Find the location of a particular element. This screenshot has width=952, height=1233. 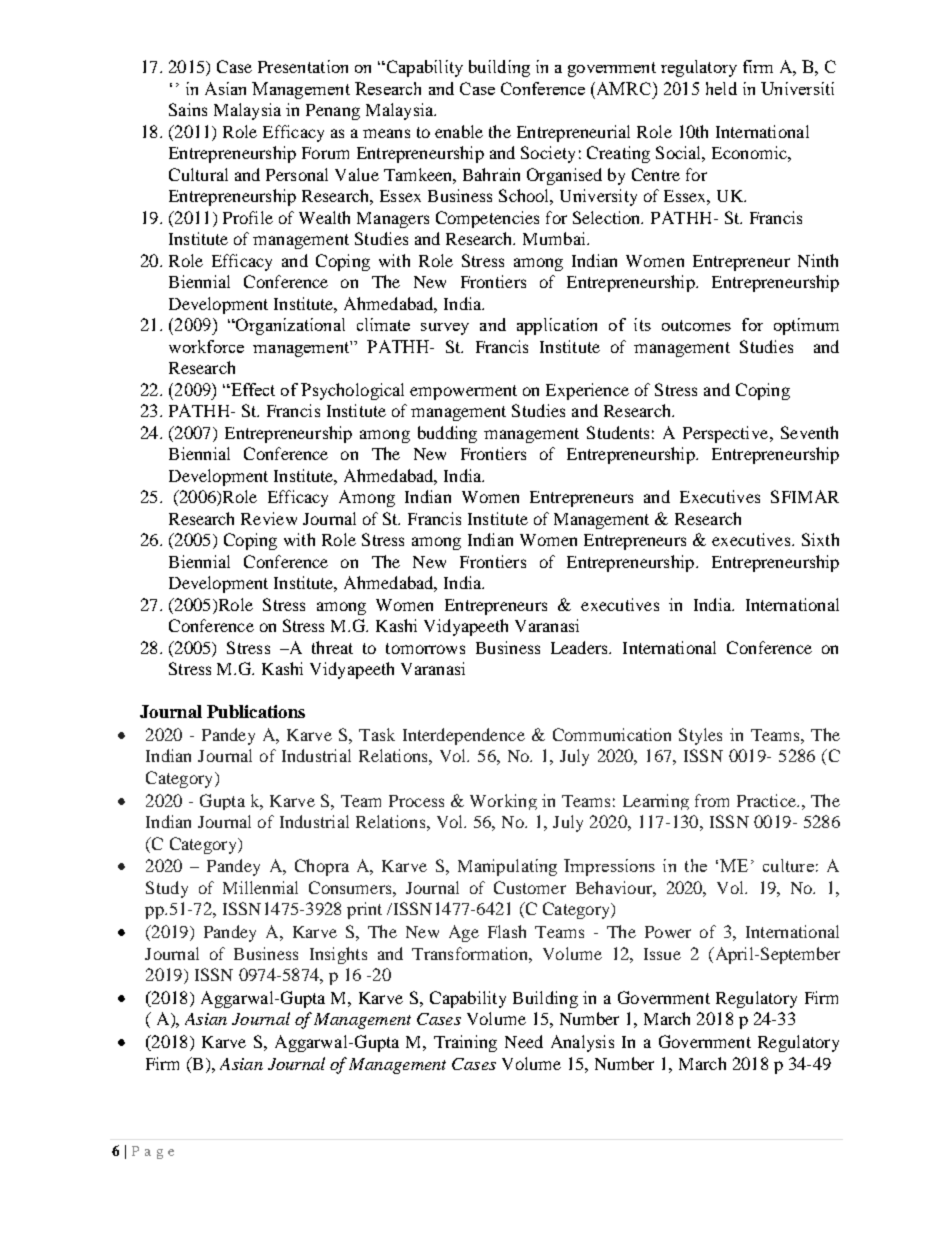

Interdependence is located at coordinates (464, 736).
